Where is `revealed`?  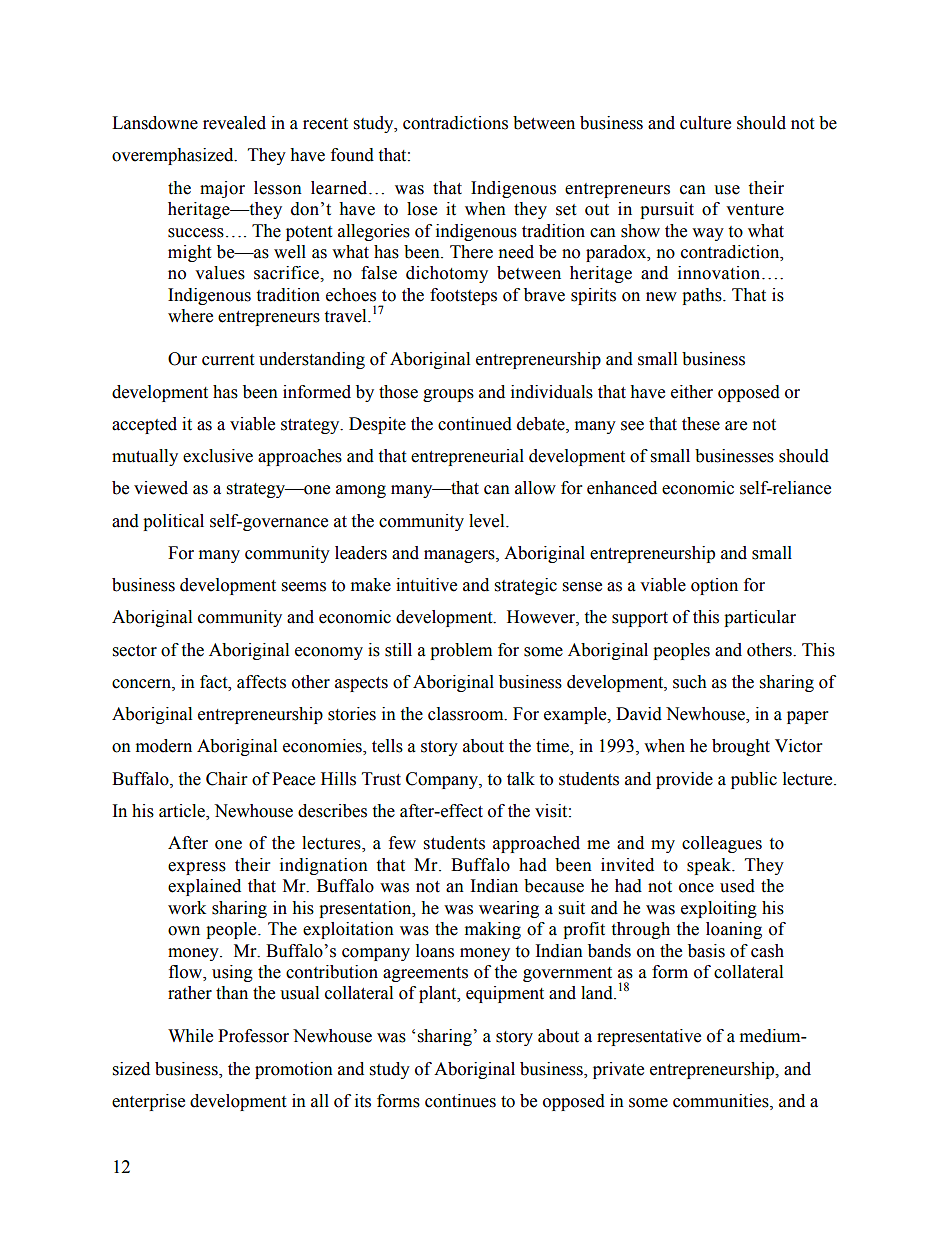
revealed is located at coordinates (234, 123).
